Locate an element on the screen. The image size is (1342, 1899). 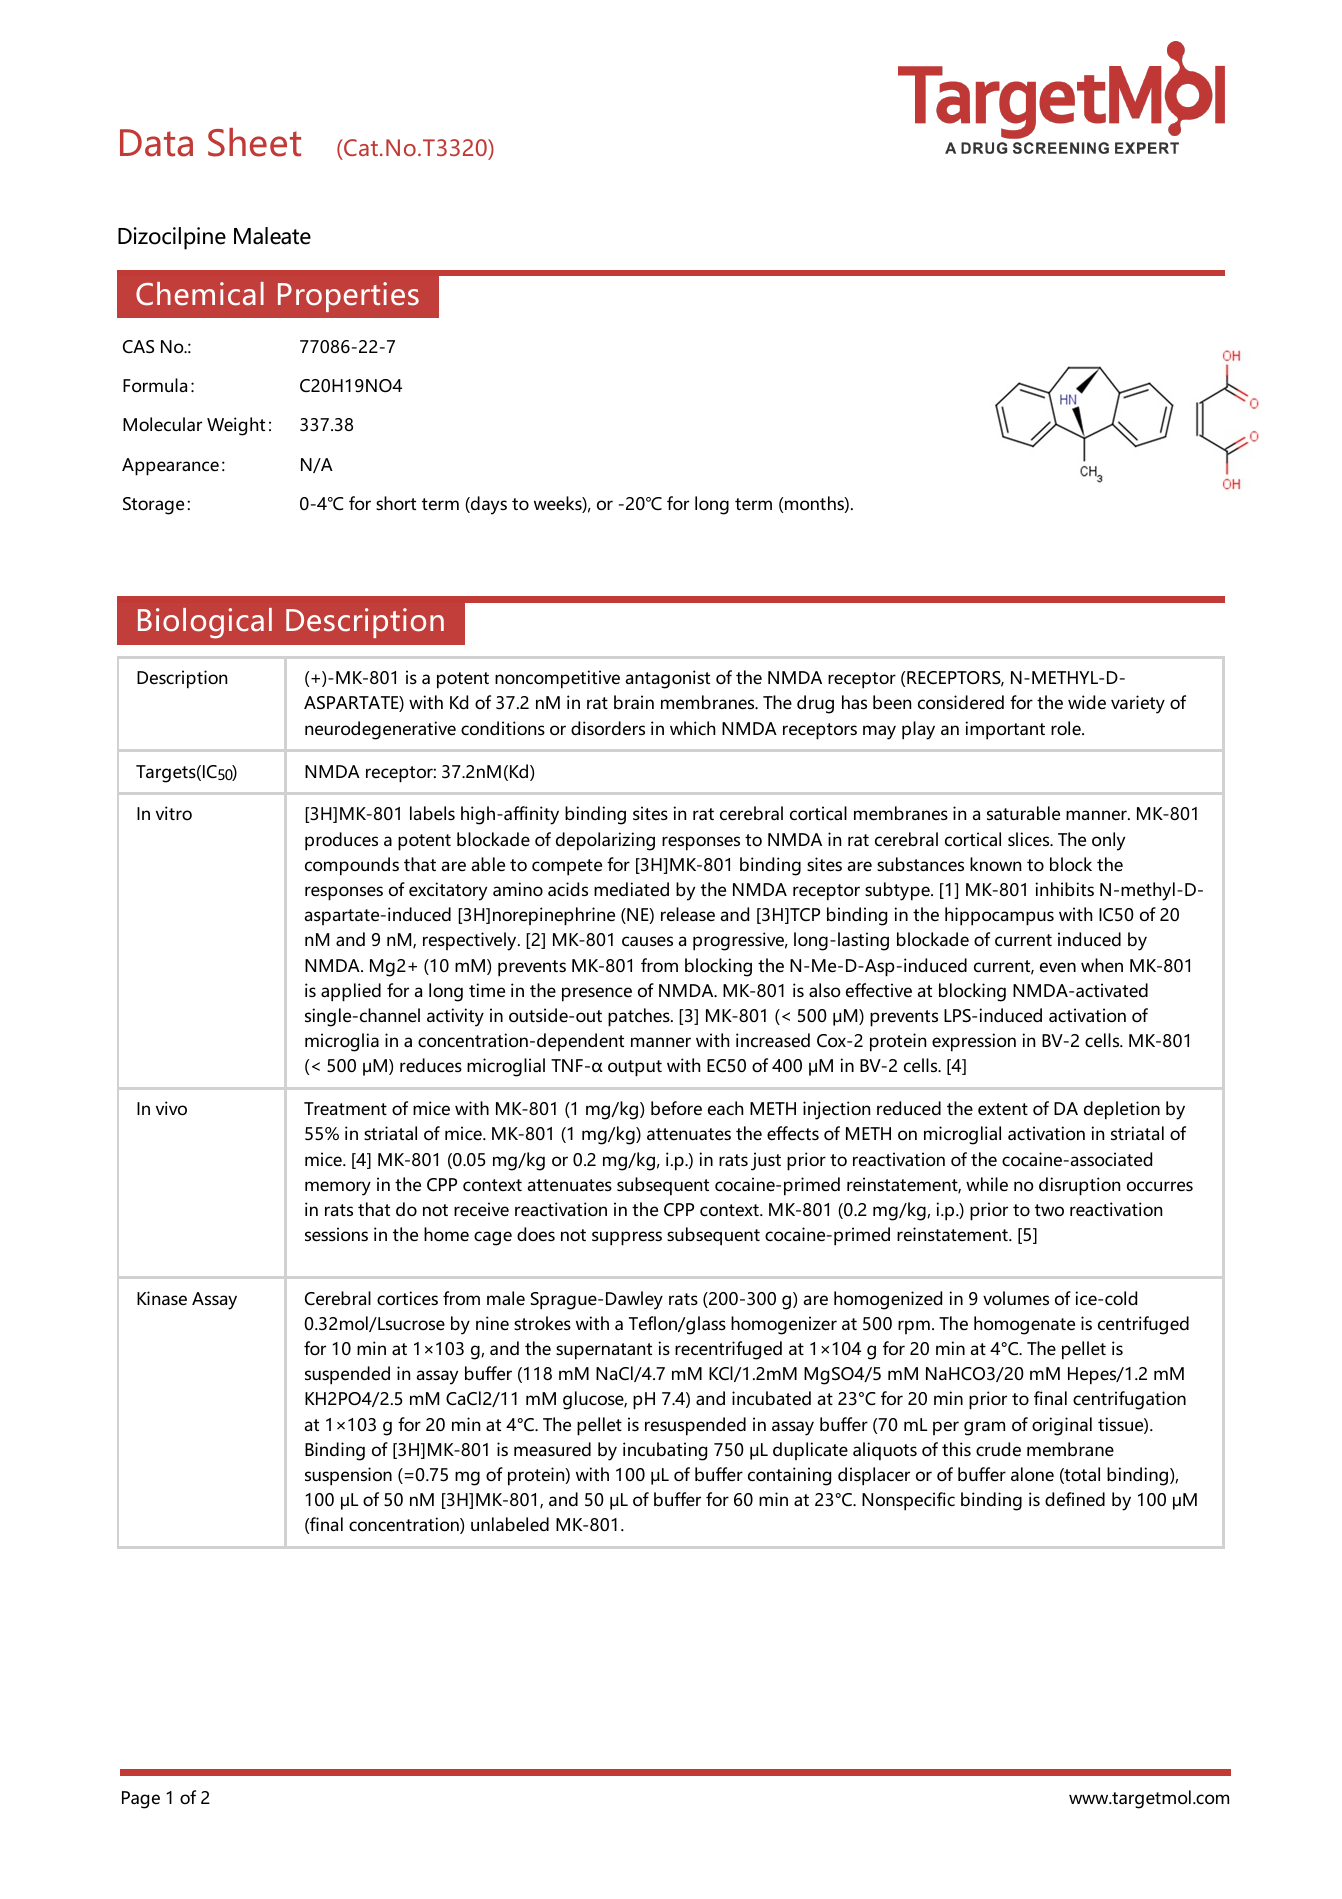
wide is located at coordinates (1087, 702).
